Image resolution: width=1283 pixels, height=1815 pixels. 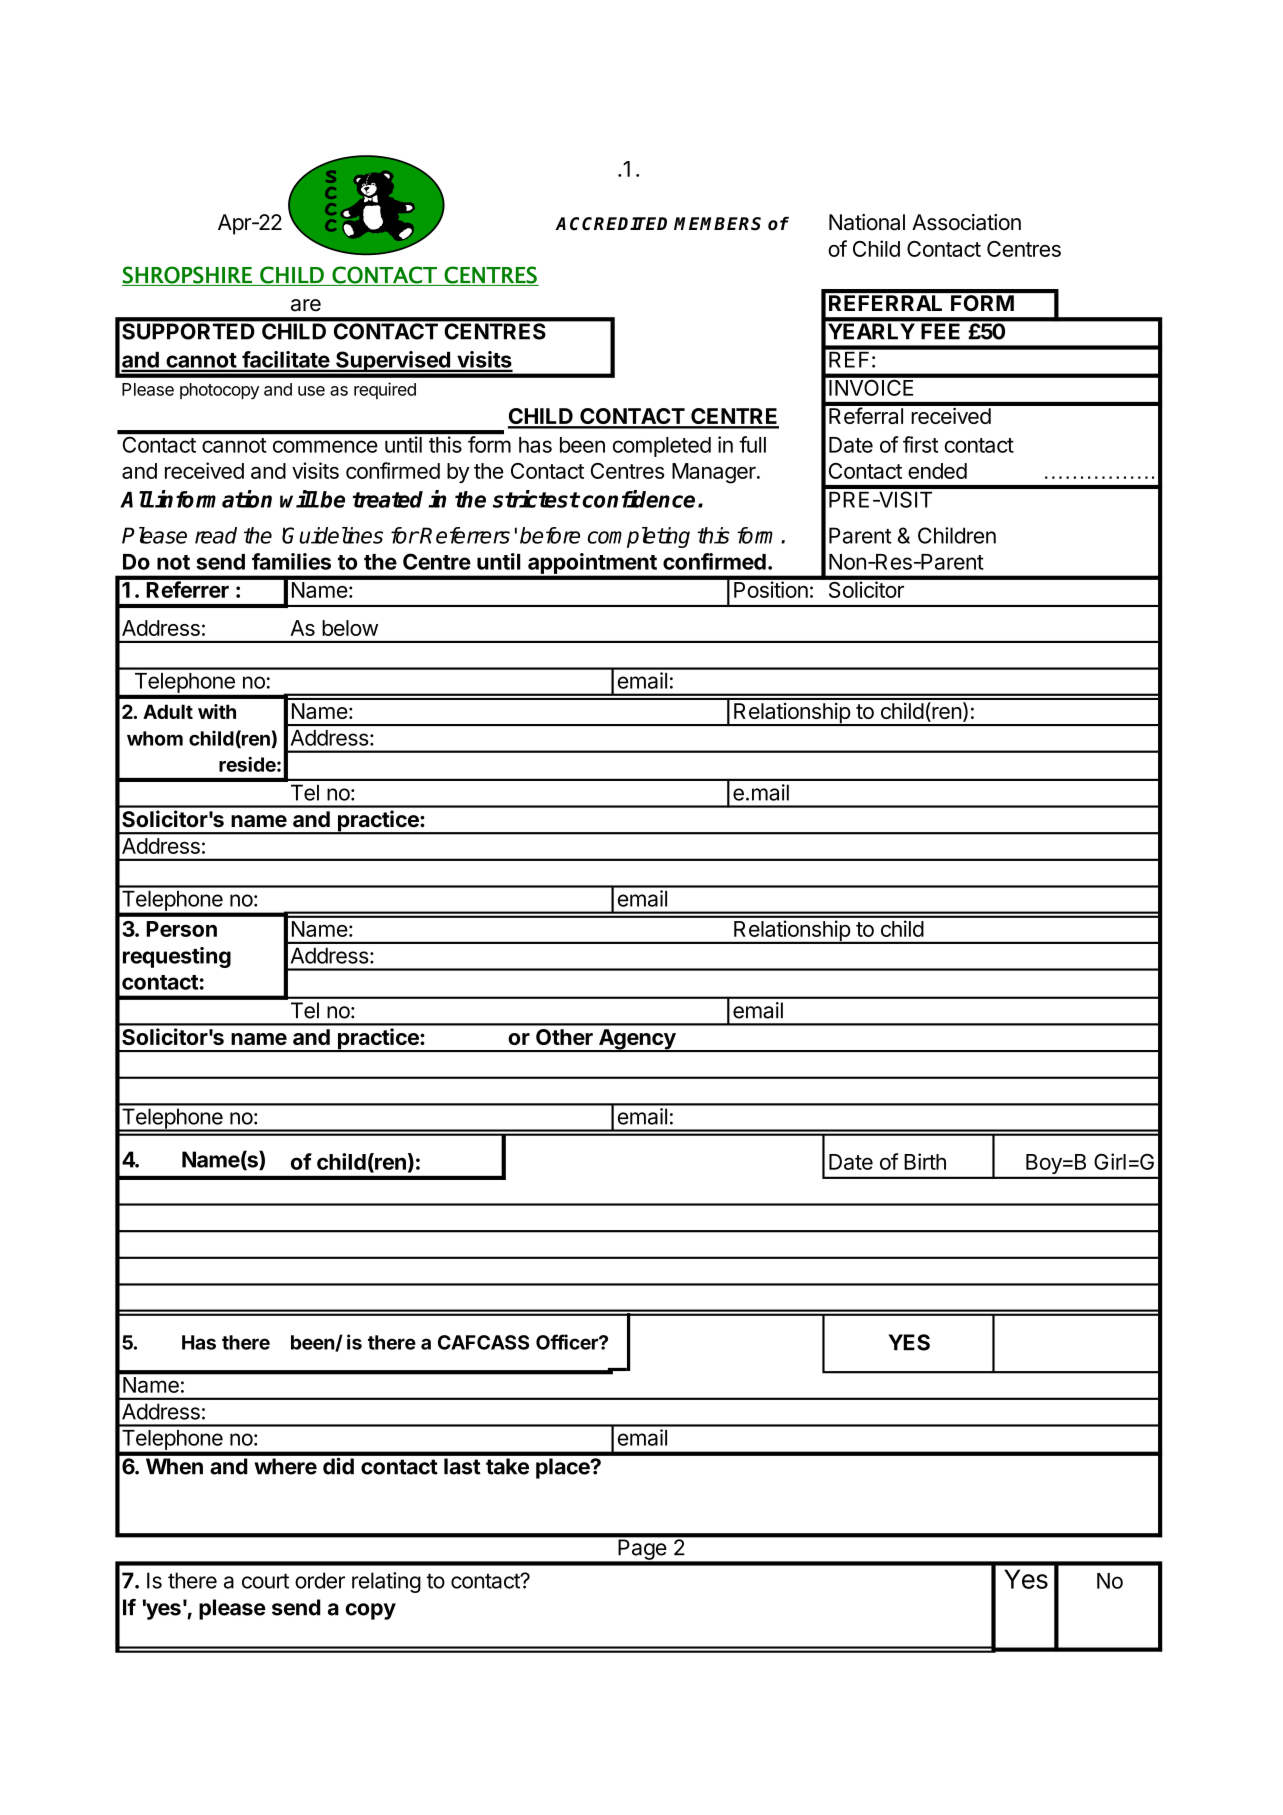 I want to click on required, so click(x=385, y=390).
